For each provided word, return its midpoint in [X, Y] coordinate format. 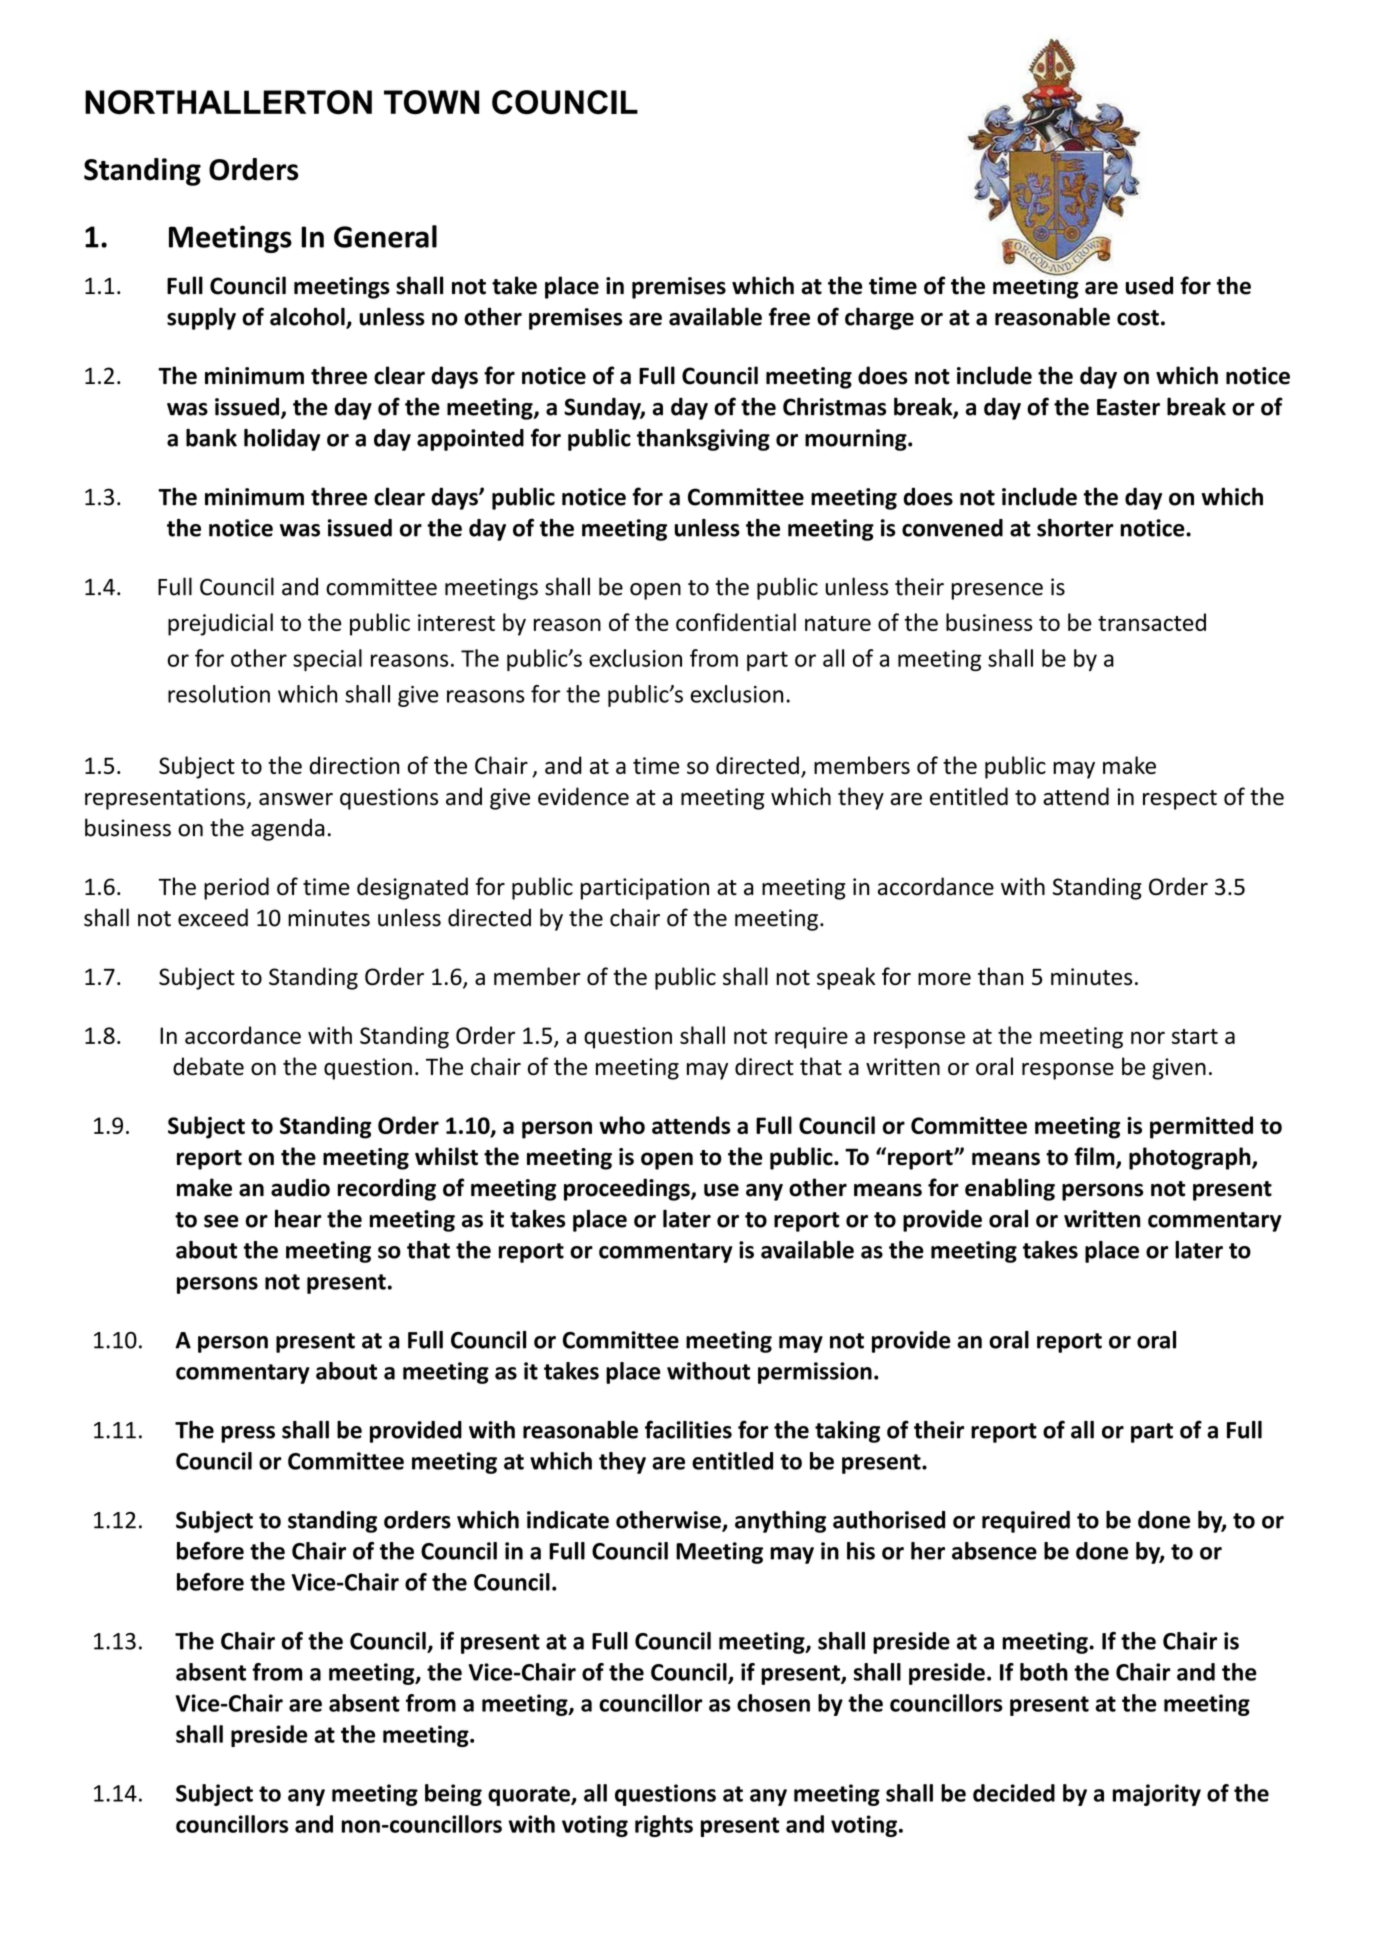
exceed [213, 917]
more [944, 979]
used [1149, 285]
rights [664, 1826]
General [385, 236]
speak [846, 978]
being [453, 1795]
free [789, 316]
